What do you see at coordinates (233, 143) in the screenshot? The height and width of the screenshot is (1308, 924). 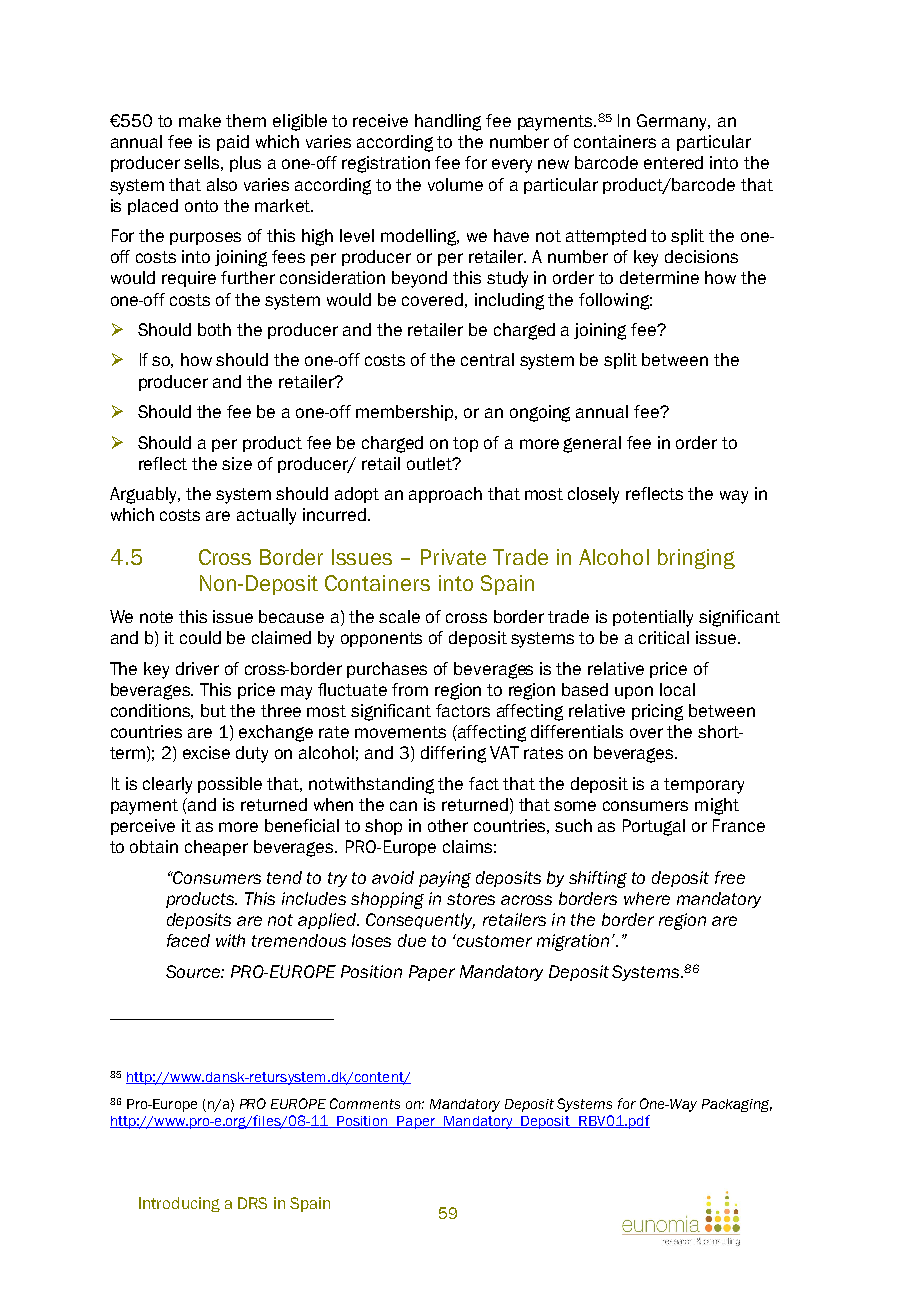 I see `paid` at bounding box center [233, 143].
